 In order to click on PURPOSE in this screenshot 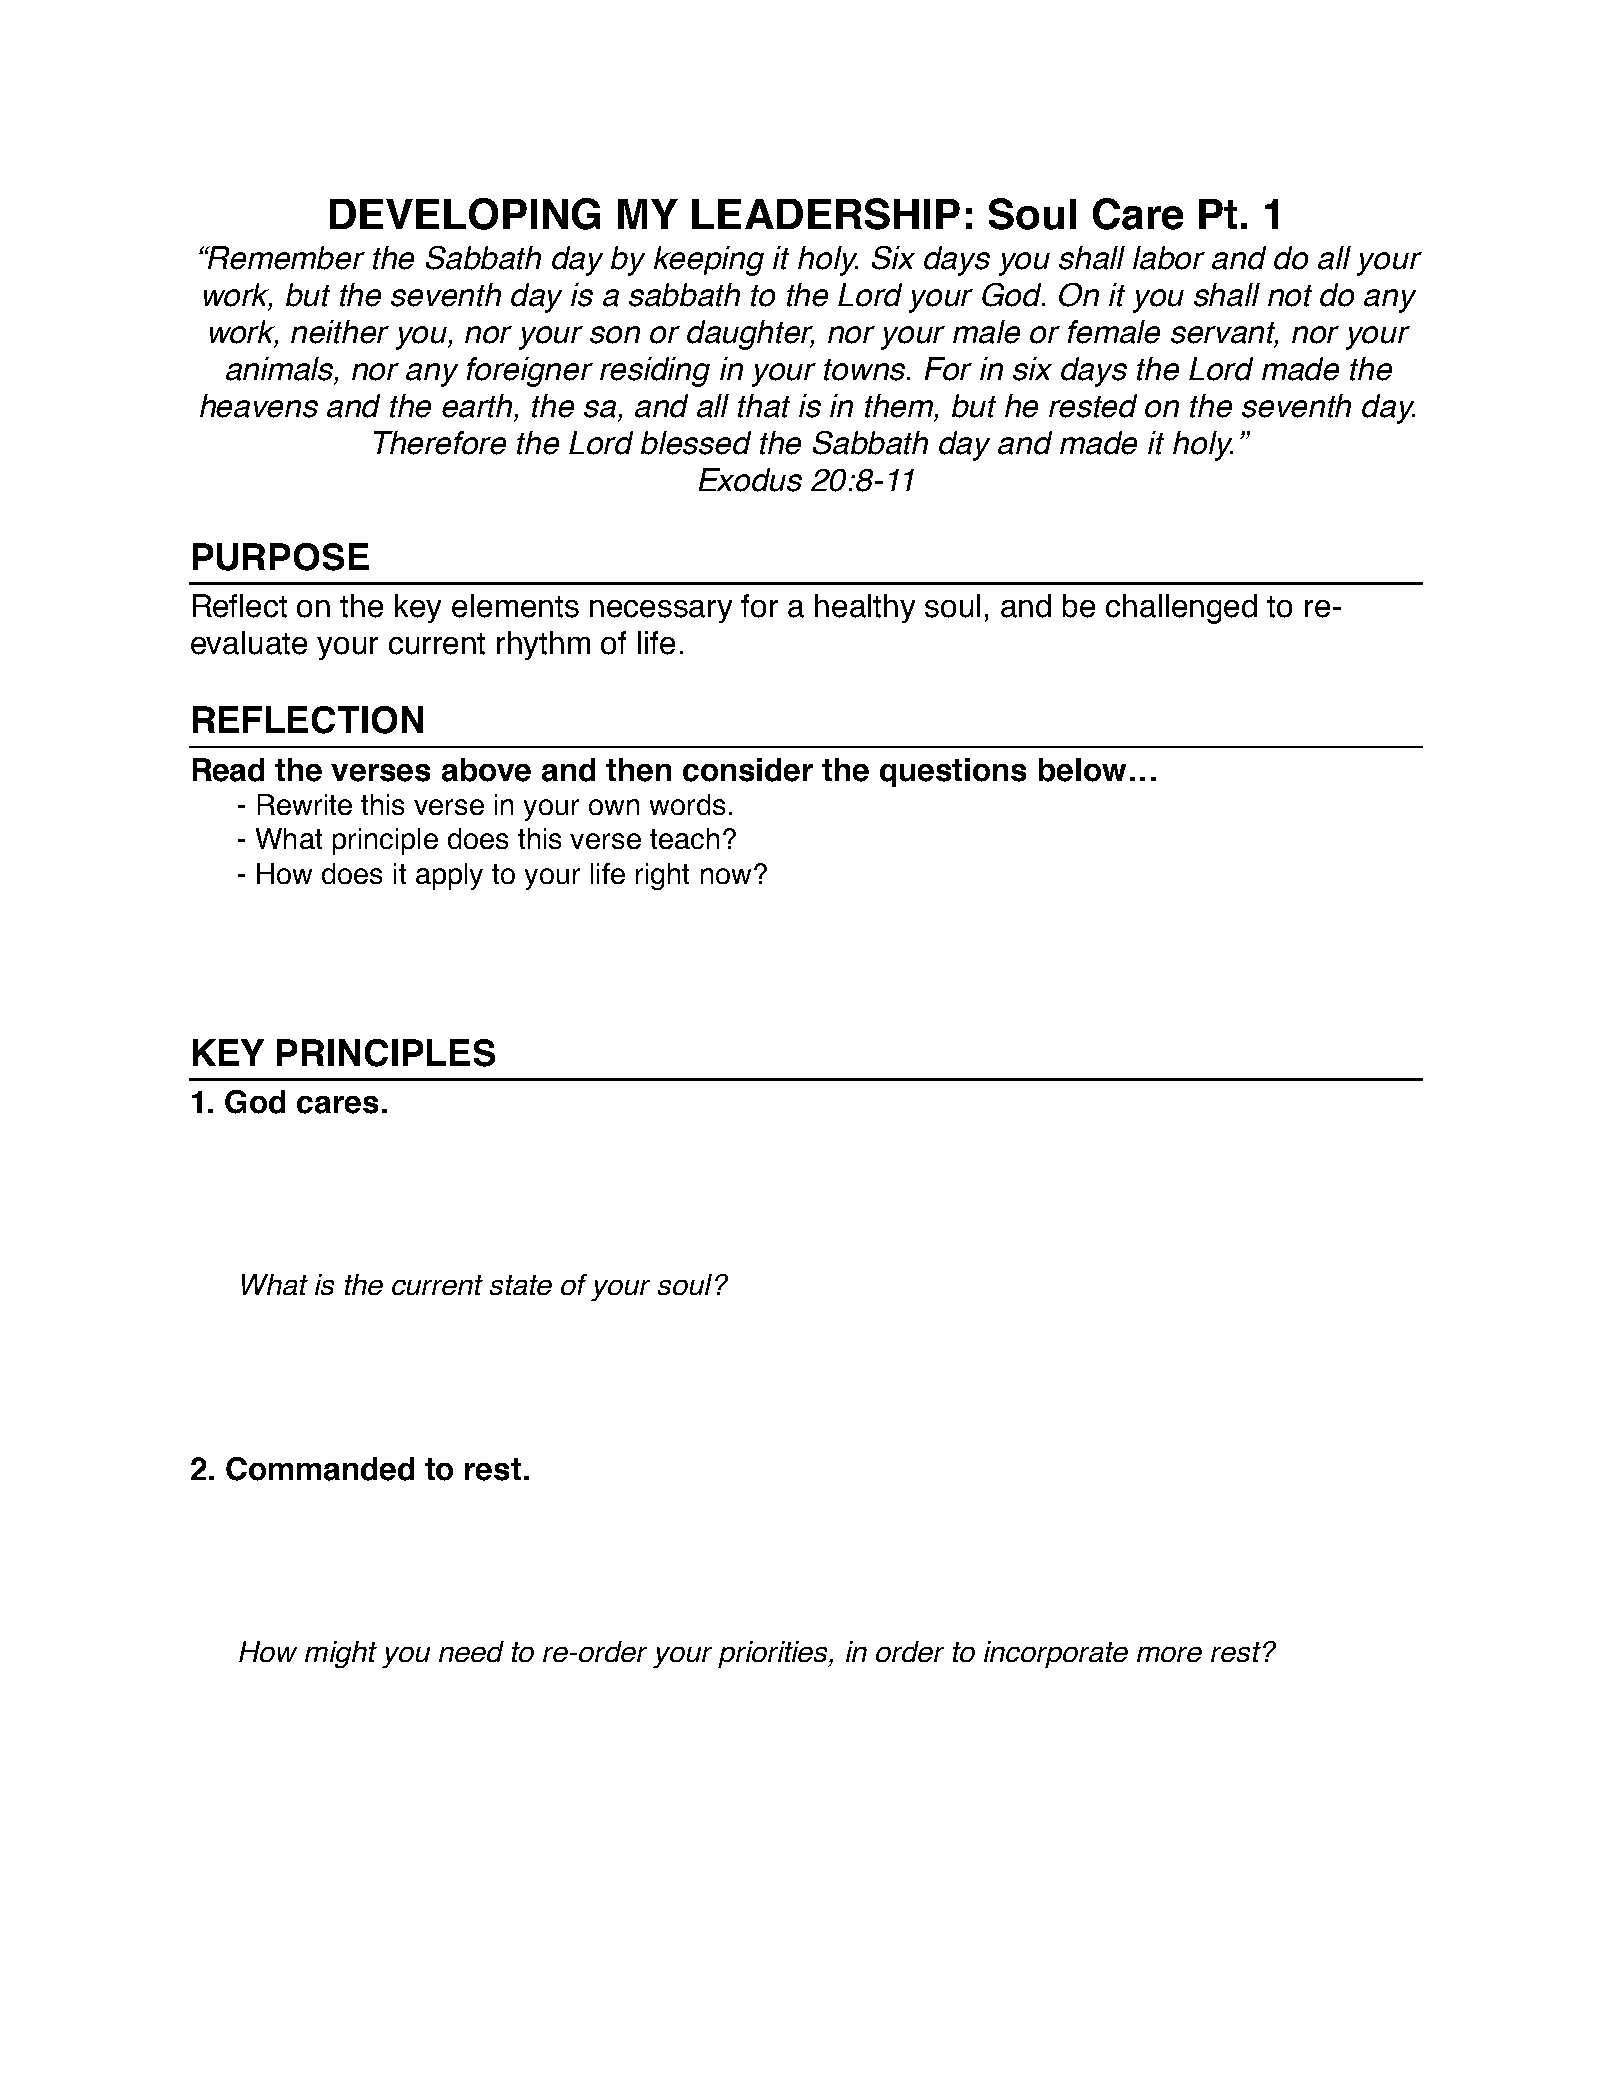, I will do `click(281, 557)`.
